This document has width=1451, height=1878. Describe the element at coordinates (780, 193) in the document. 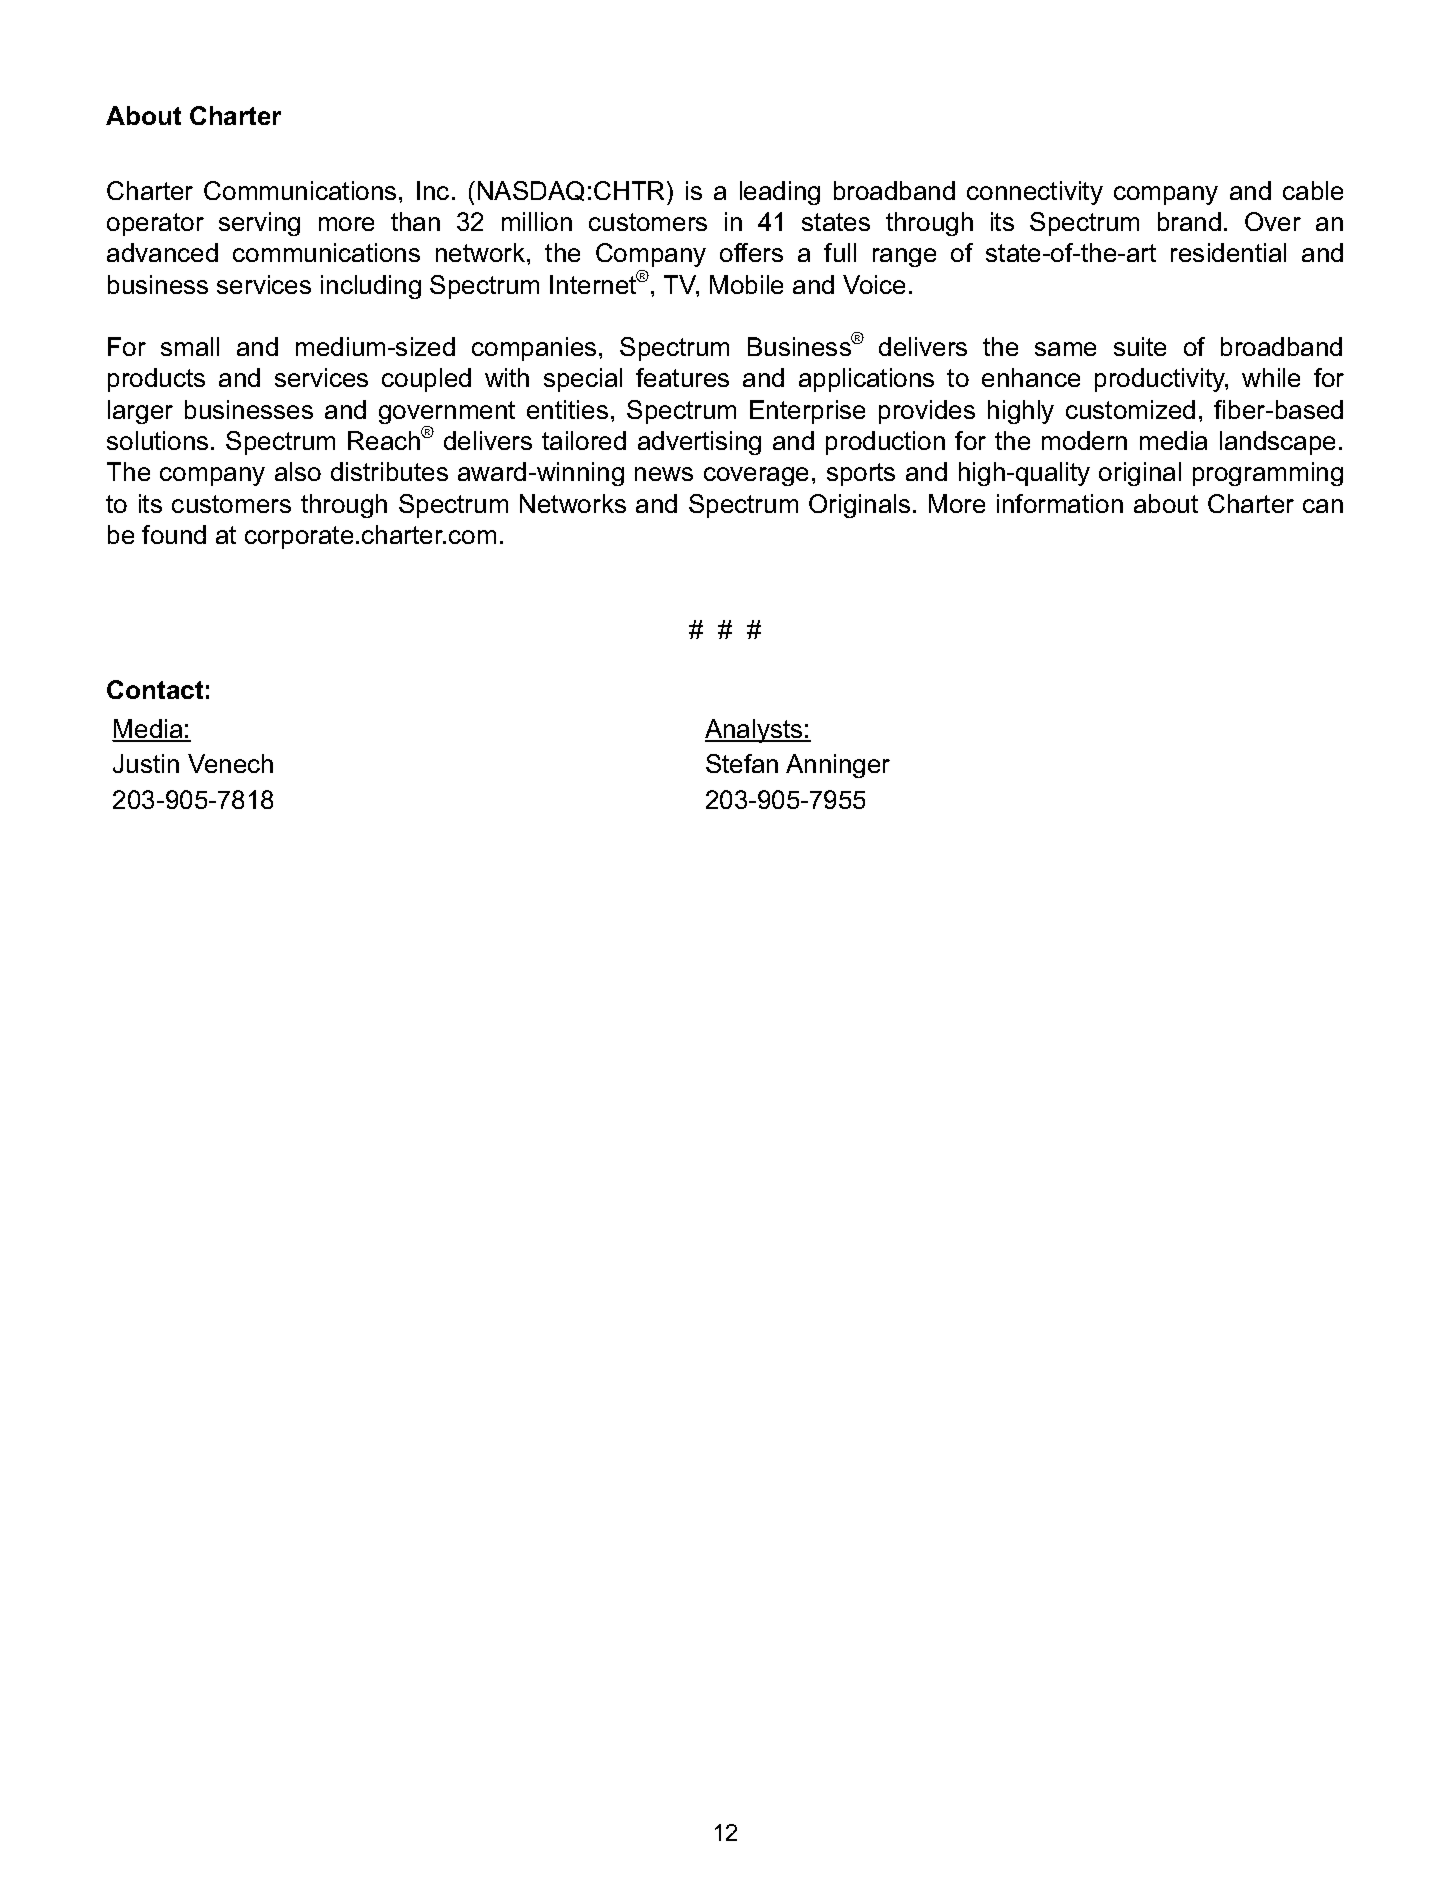

I see `leading` at that location.
